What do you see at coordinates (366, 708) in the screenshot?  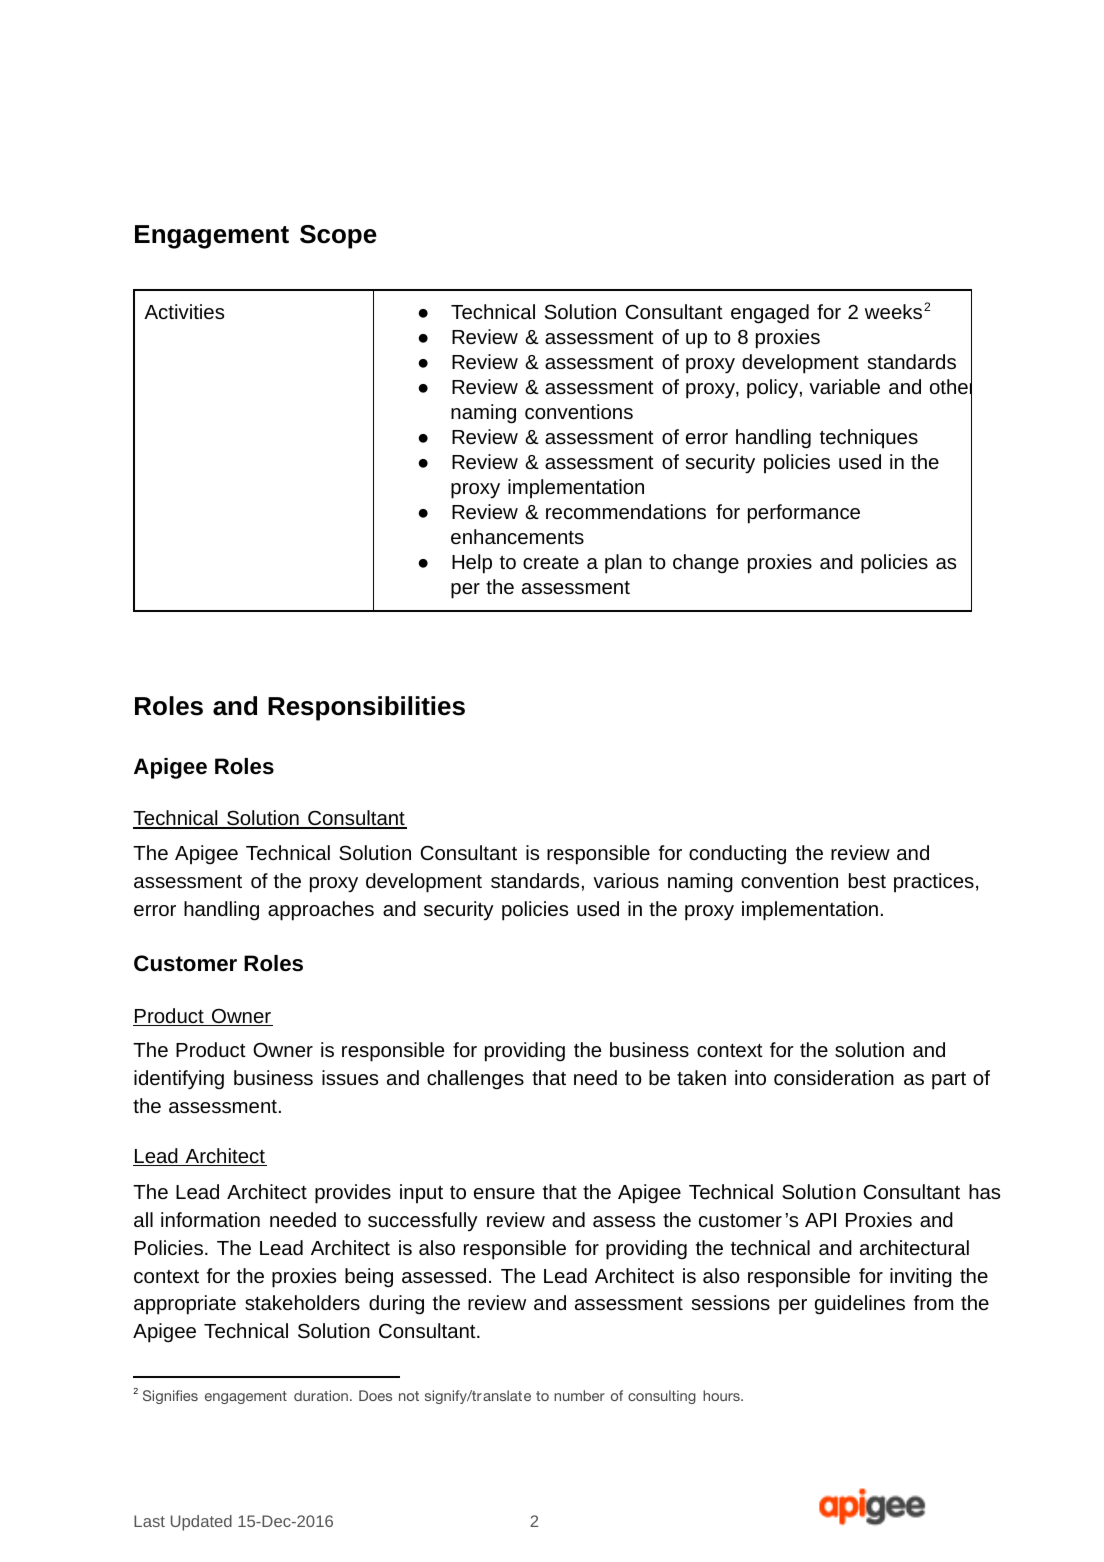 I see `Responsibilities` at bounding box center [366, 708].
